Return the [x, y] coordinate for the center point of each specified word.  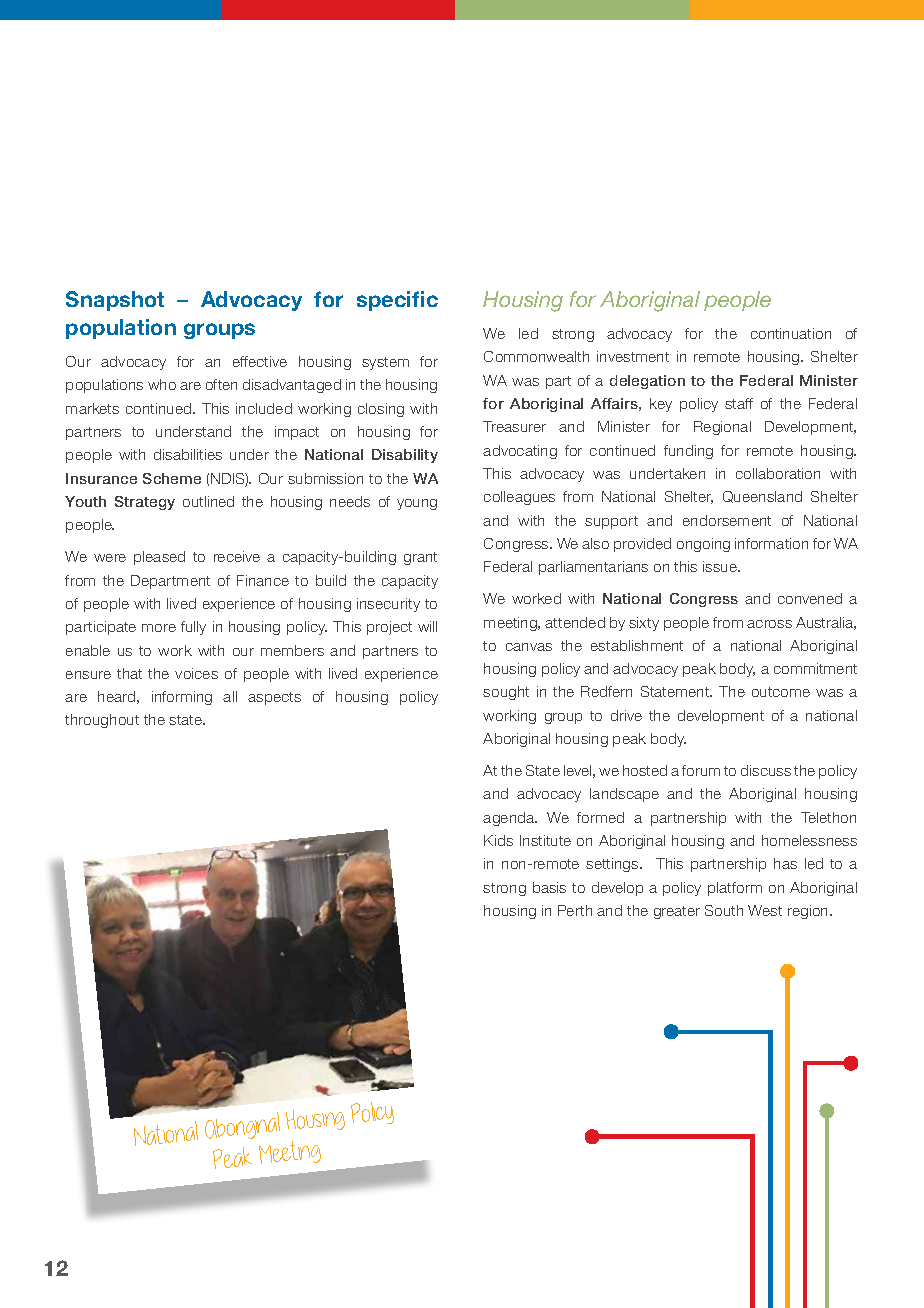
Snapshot [115, 301]
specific [397, 301]
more [159, 628]
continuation [791, 333]
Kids [498, 840]
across [769, 624]
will [427, 626]
